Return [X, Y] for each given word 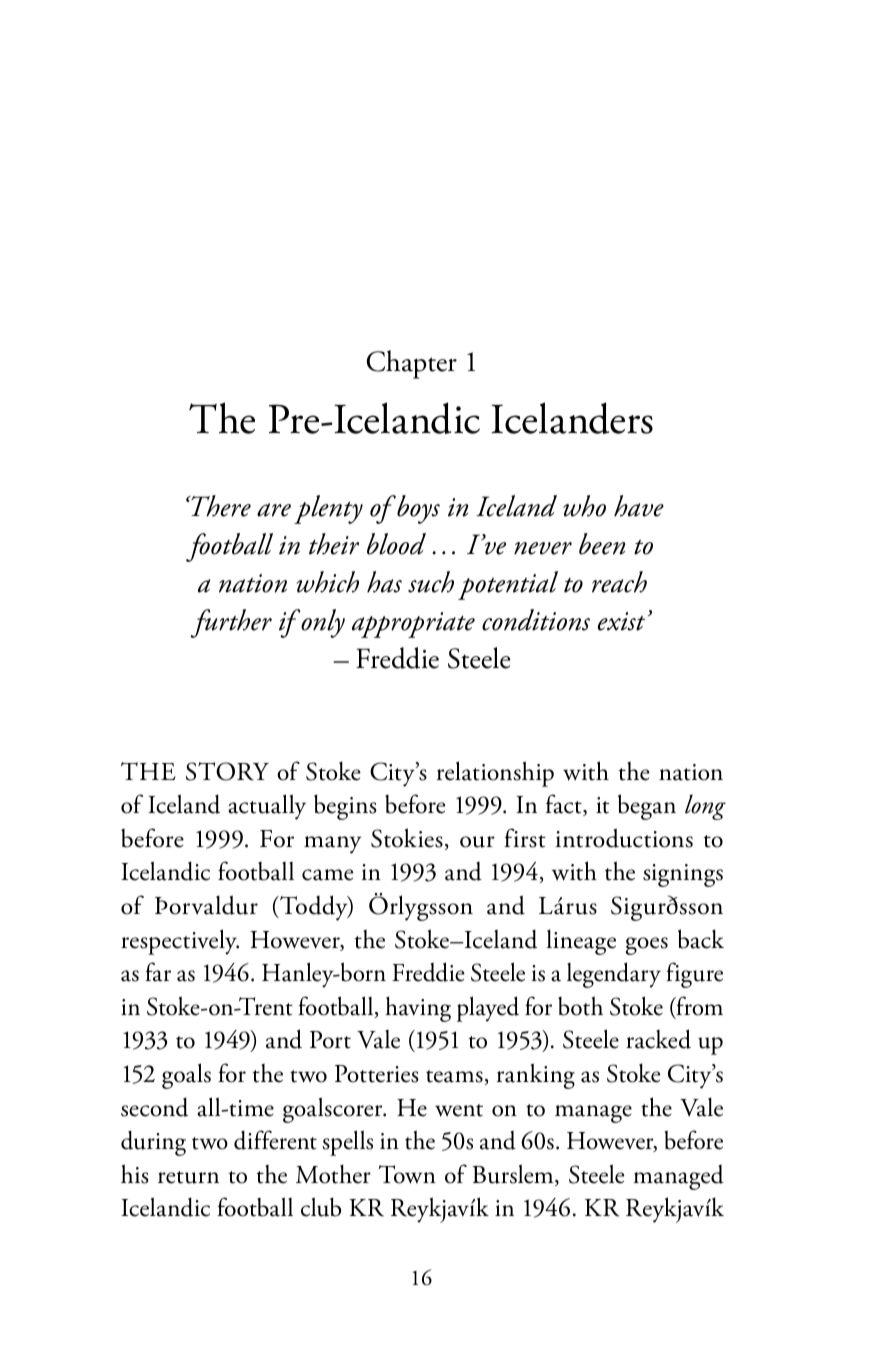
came [327, 875]
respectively [180, 942]
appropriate [413, 625]
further [231, 623]
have [639, 506]
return [188, 1177]
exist [621, 621]
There [220, 506]
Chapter [412, 364]
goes [647, 946]
